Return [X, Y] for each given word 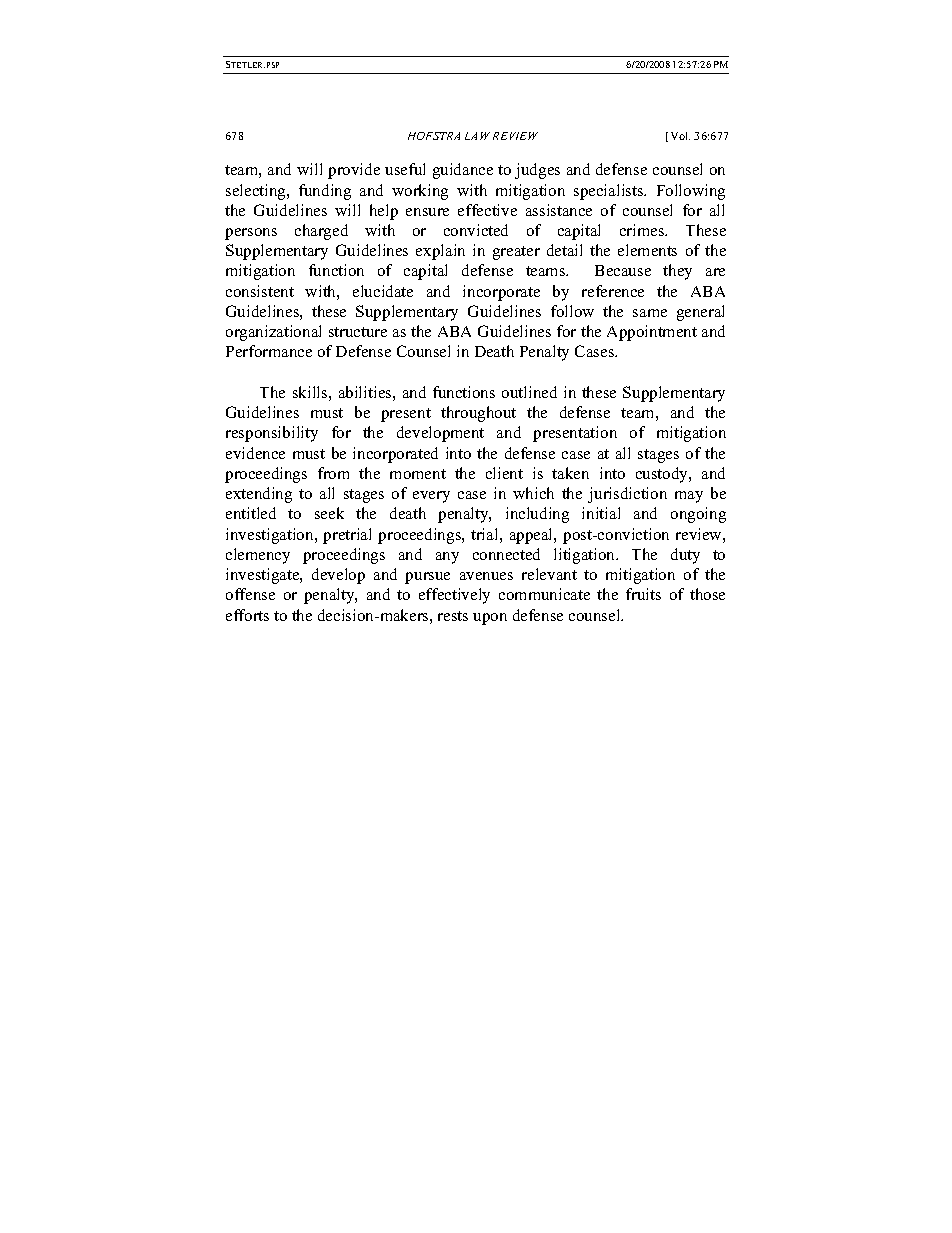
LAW [477, 136]
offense [250, 594]
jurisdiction [627, 495]
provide [354, 171]
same [650, 313]
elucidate [383, 291]
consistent [260, 291]
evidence [255, 453]
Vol [680, 136]
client [504, 473]
